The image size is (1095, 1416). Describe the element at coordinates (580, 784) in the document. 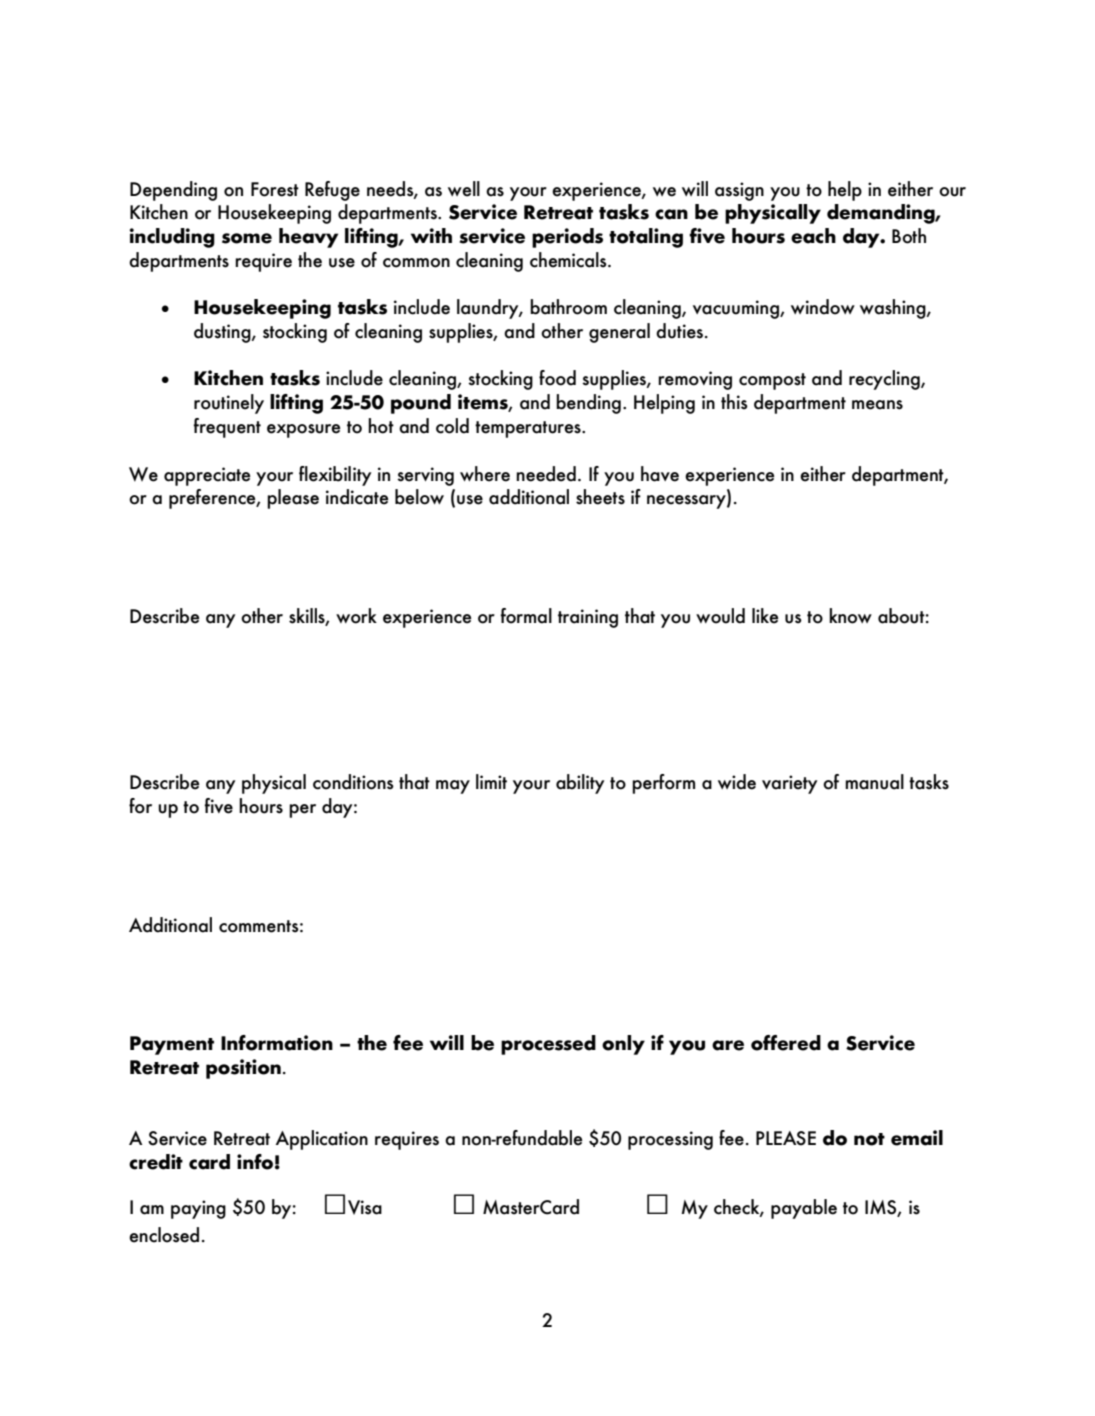

I see `ability` at that location.
